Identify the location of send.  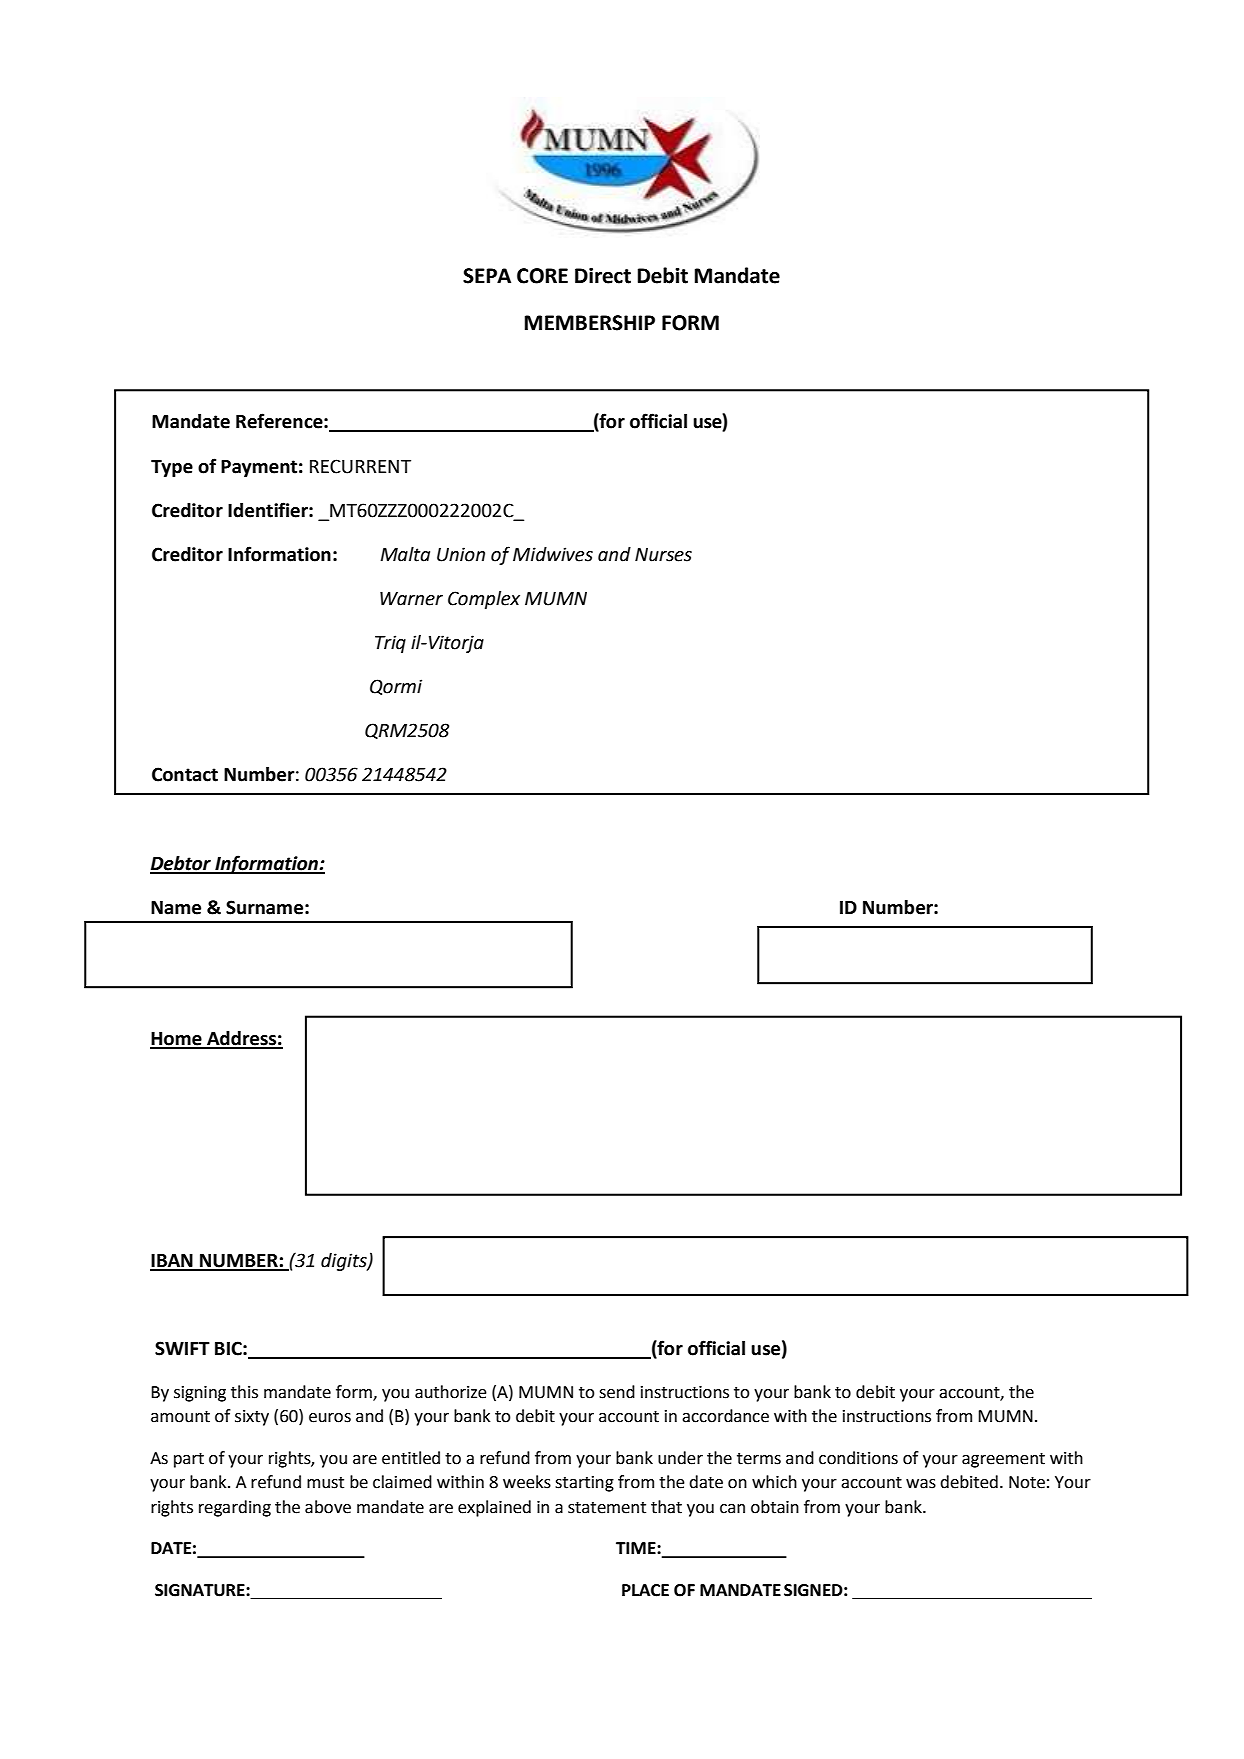
(617, 1392).
